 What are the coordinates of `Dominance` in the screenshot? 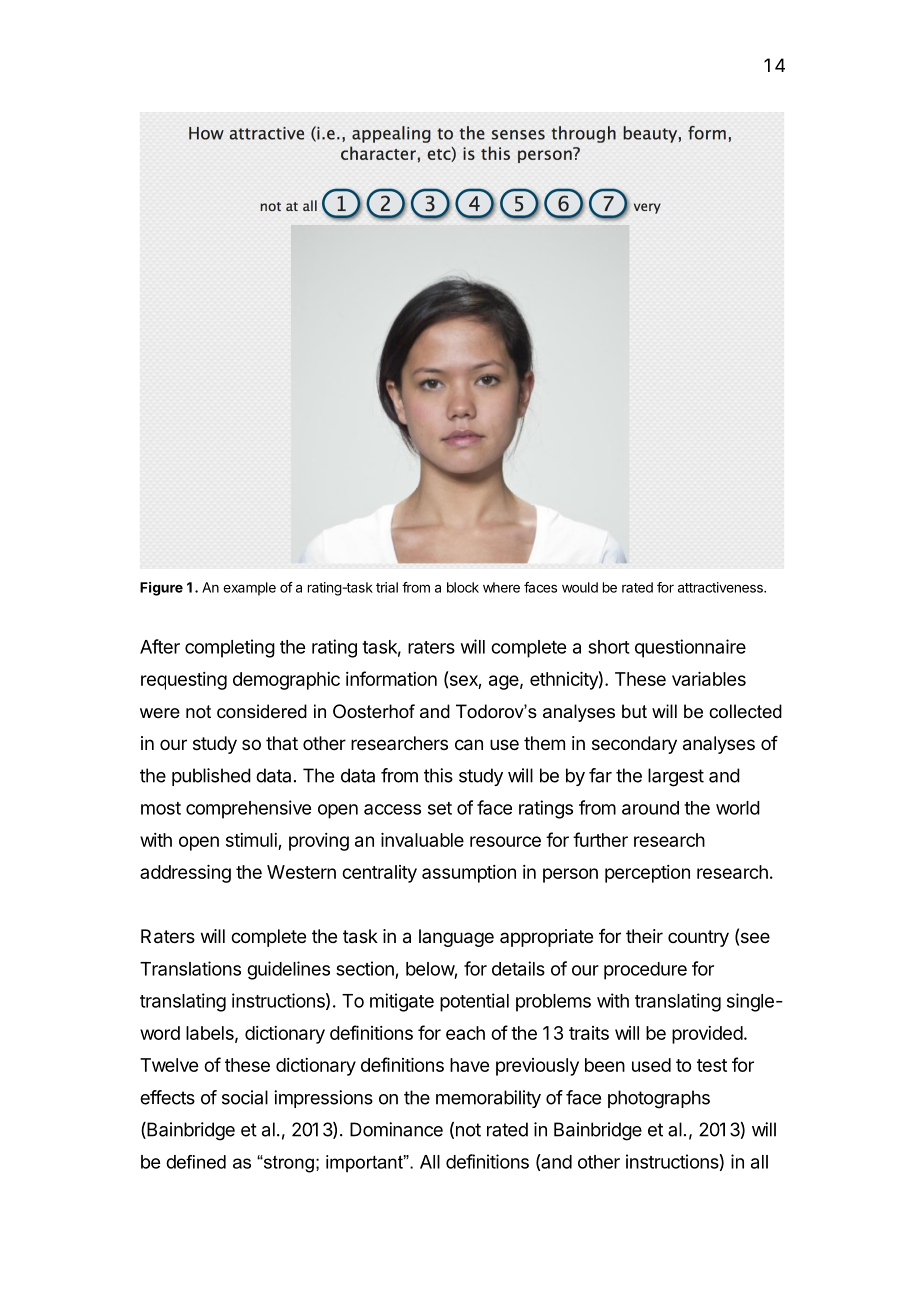 It's located at (396, 1129).
